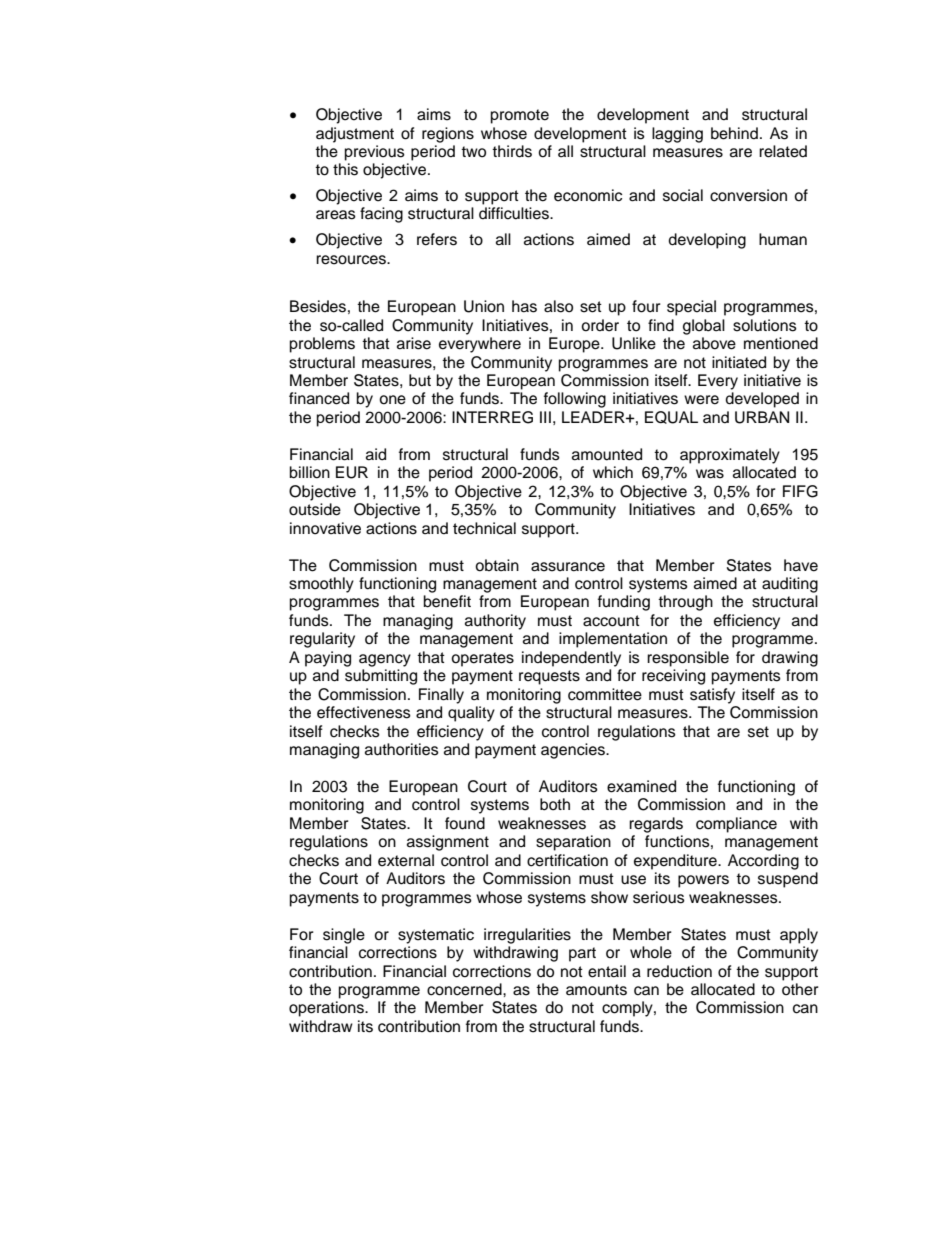 The height and width of the screenshot is (1233, 952). Describe the element at coordinates (512, 151) in the screenshot. I see `thirds` at that location.
